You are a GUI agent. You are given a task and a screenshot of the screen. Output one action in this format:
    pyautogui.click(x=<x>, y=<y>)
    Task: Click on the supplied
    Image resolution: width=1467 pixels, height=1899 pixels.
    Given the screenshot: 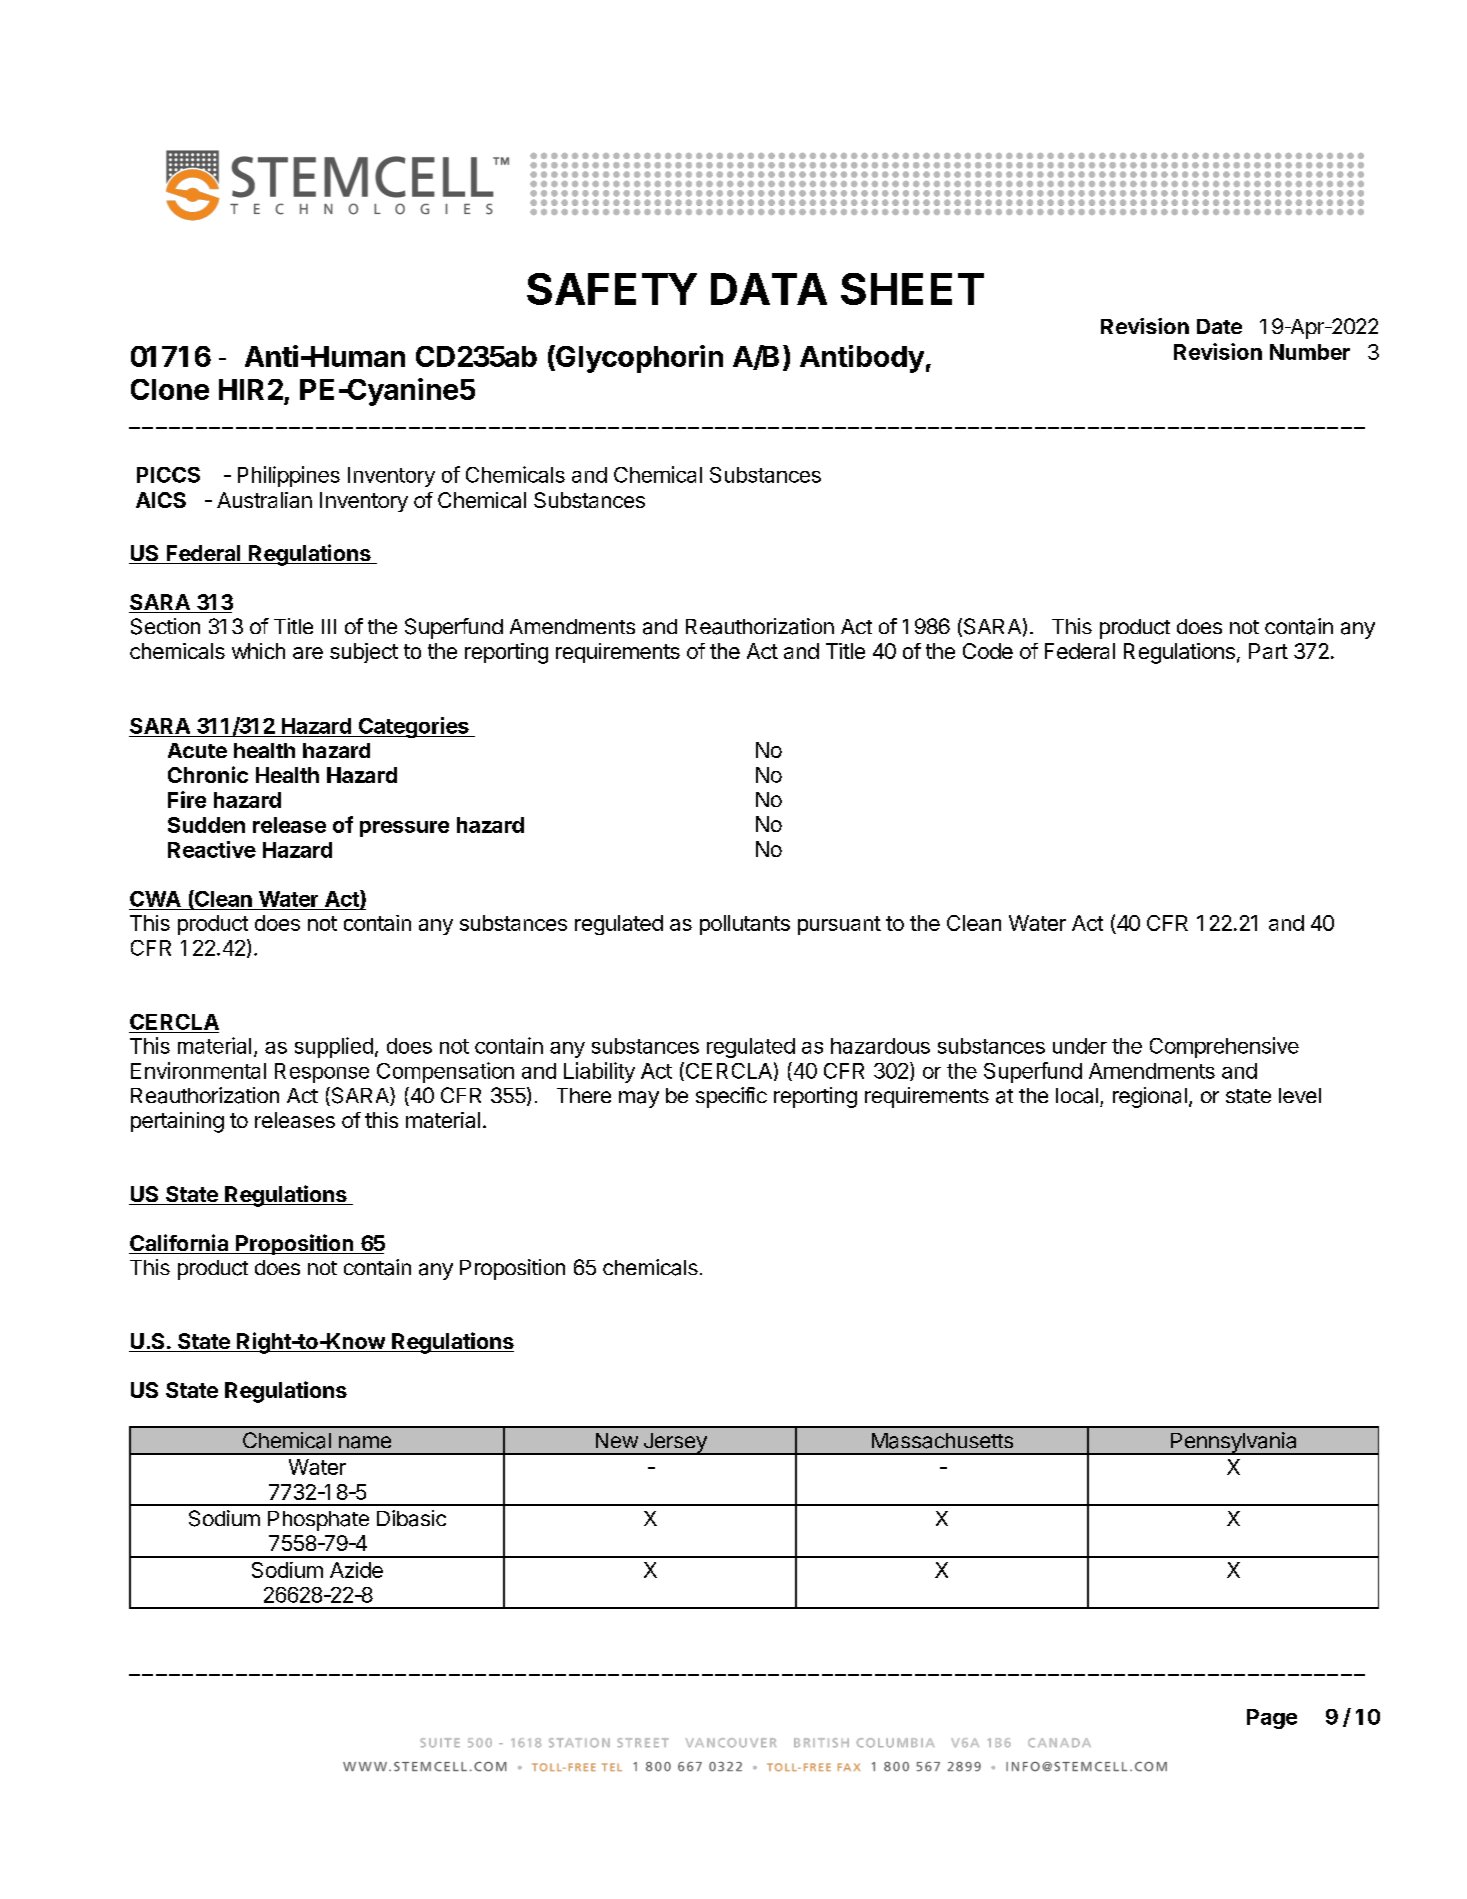 What is the action you would take?
    pyautogui.click(x=334, y=1047)
